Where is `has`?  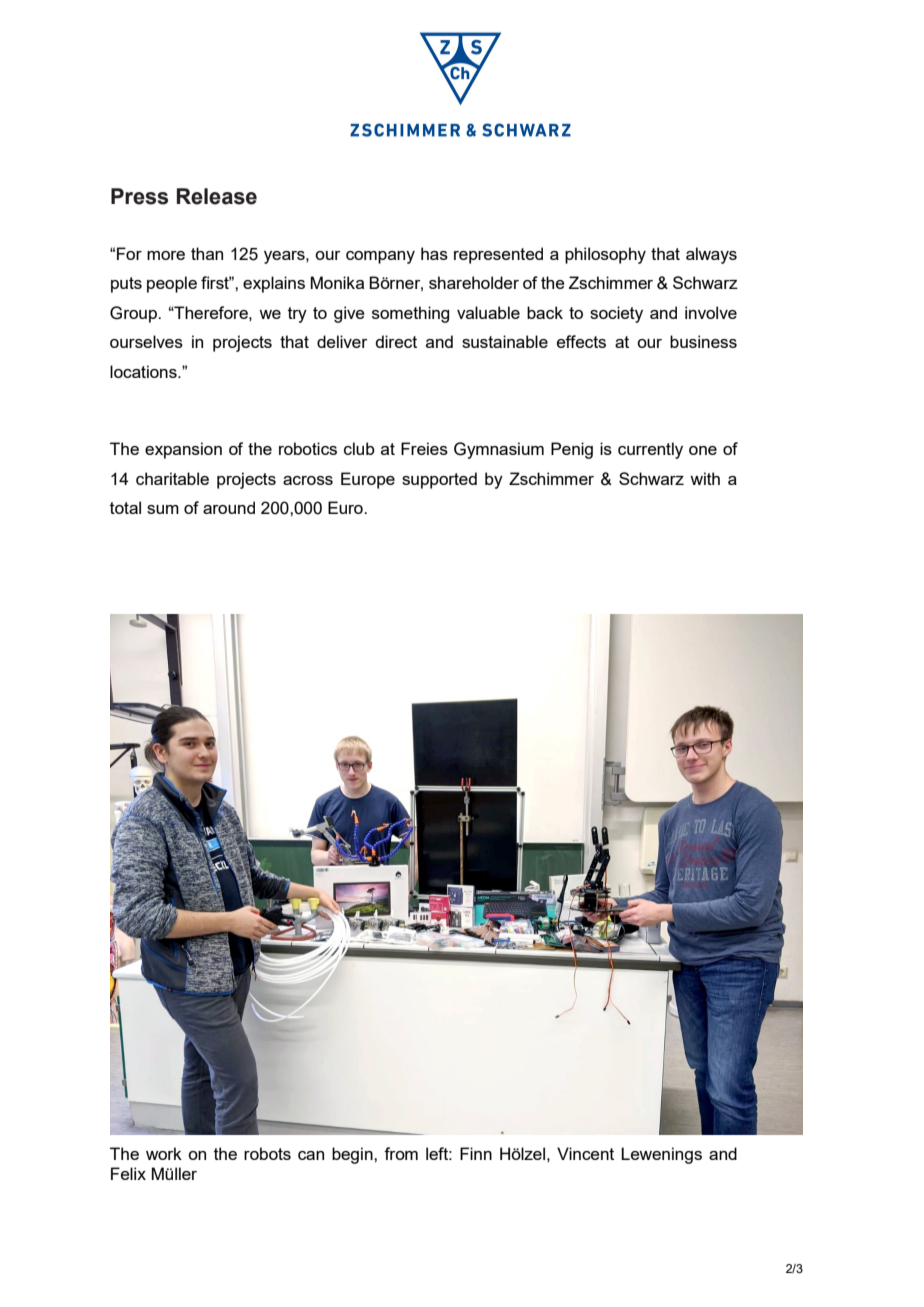 has is located at coordinates (434, 253).
